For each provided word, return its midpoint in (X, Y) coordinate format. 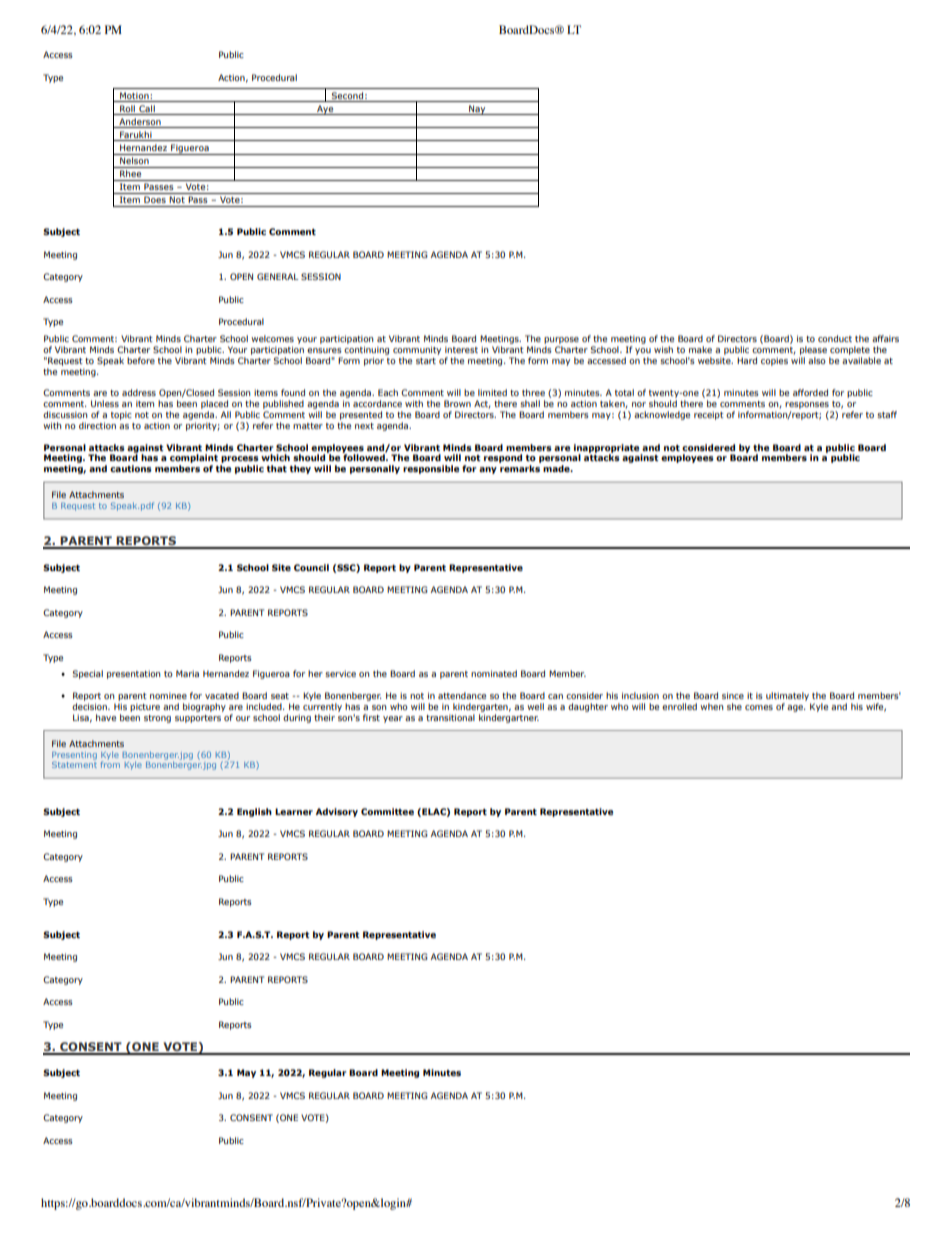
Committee (387, 811)
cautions (131, 468)
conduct (835, 338)
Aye (325, 110)
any (488, 470)
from (110, 764)
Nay (477, 110)
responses (807, 405)
